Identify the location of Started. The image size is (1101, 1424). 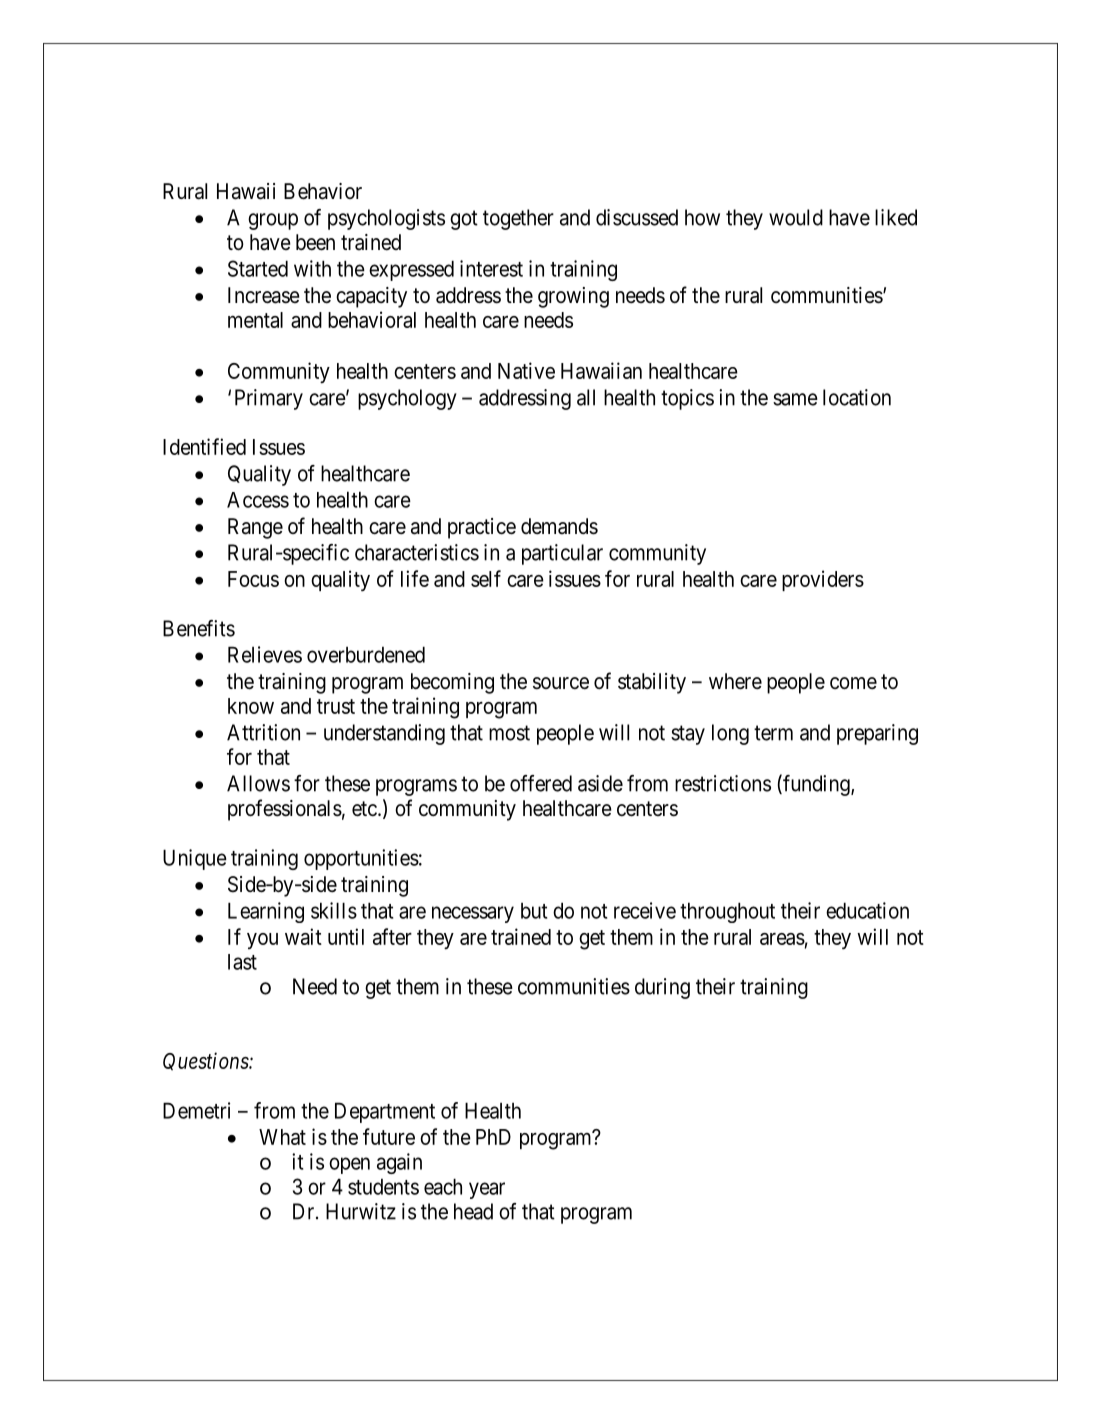
(258, 268).
